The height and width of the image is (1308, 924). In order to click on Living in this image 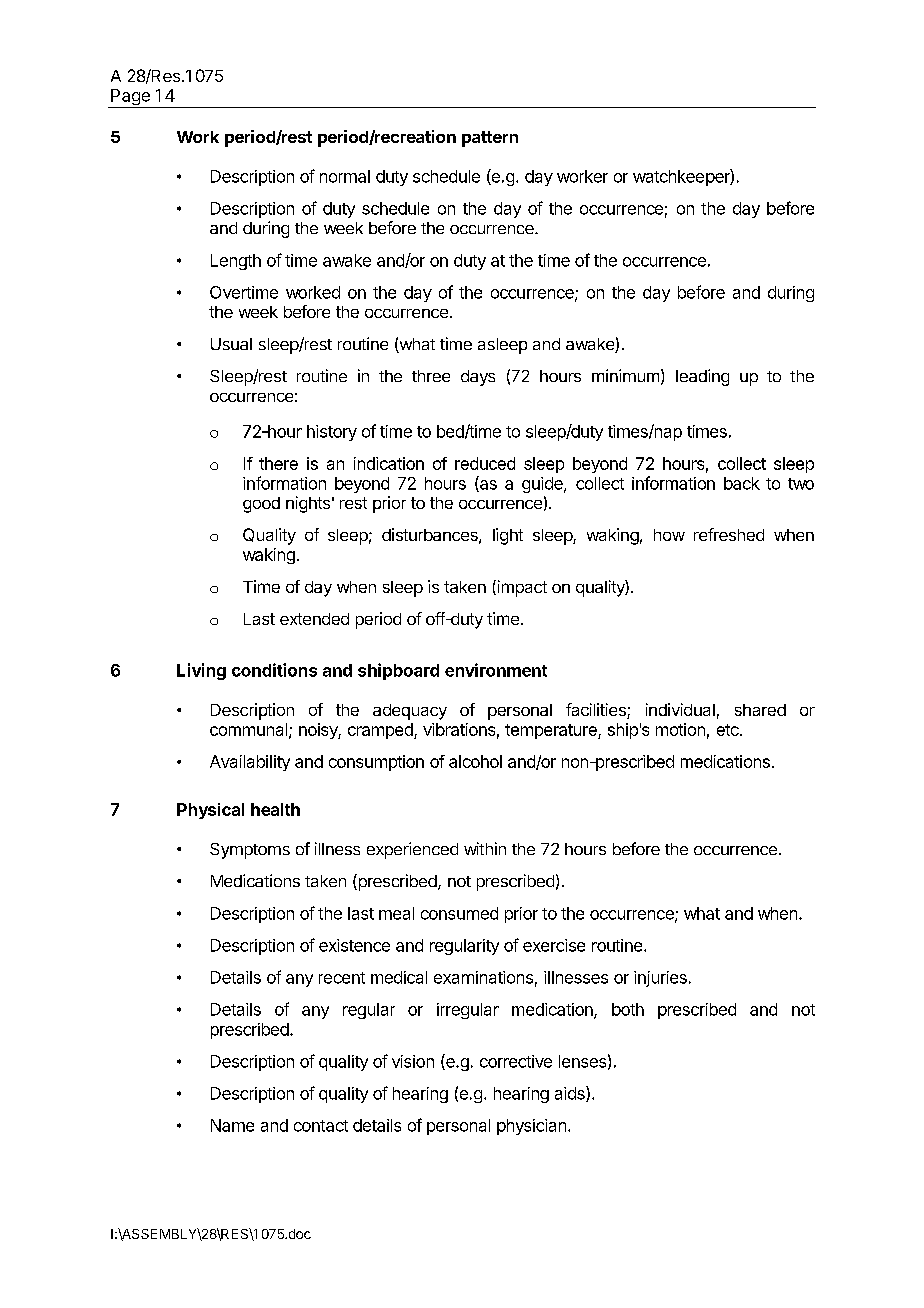, I will do `click(201, 671)`.
